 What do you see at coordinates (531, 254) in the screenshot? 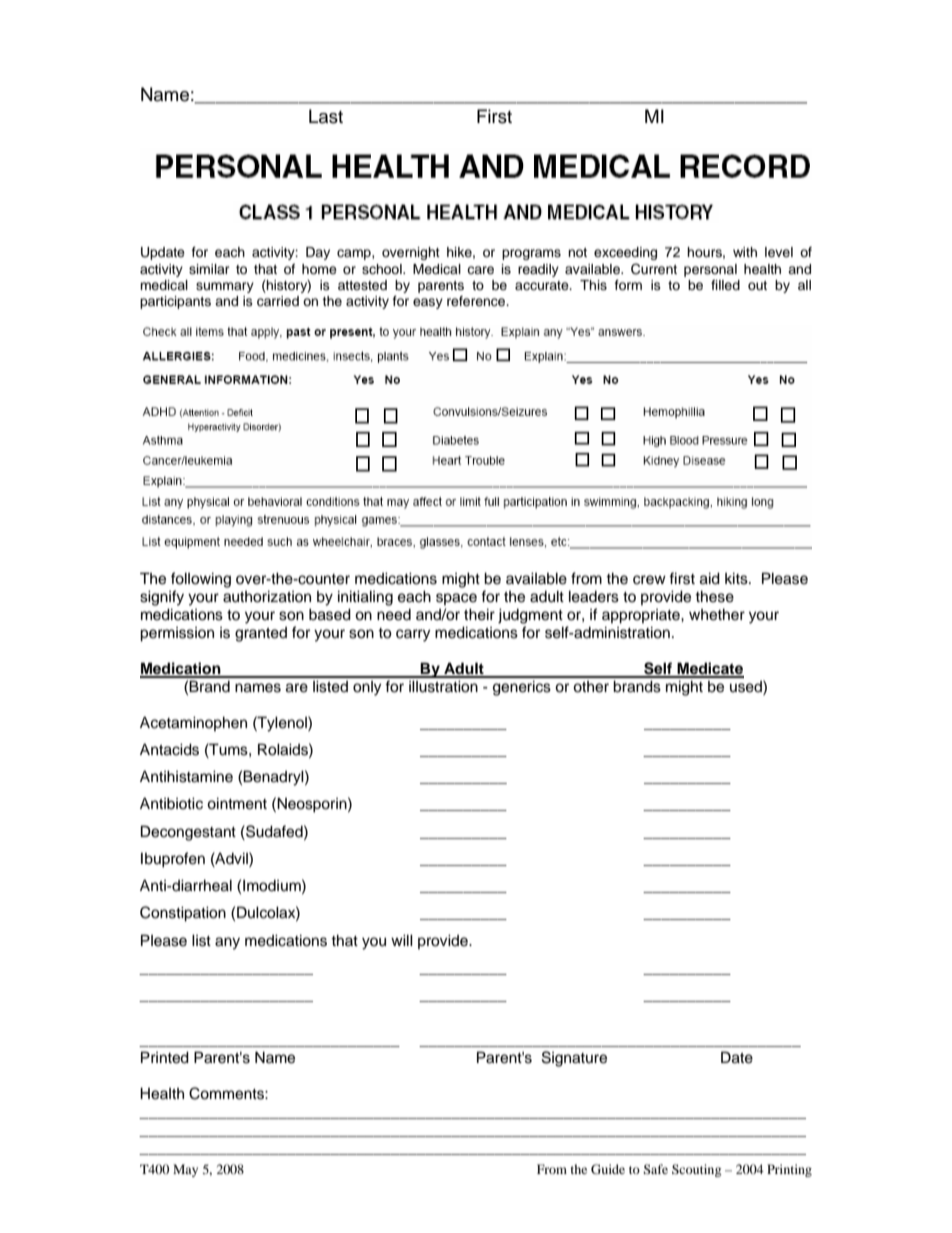
I see `programs` at bounding box center [531, 254].
